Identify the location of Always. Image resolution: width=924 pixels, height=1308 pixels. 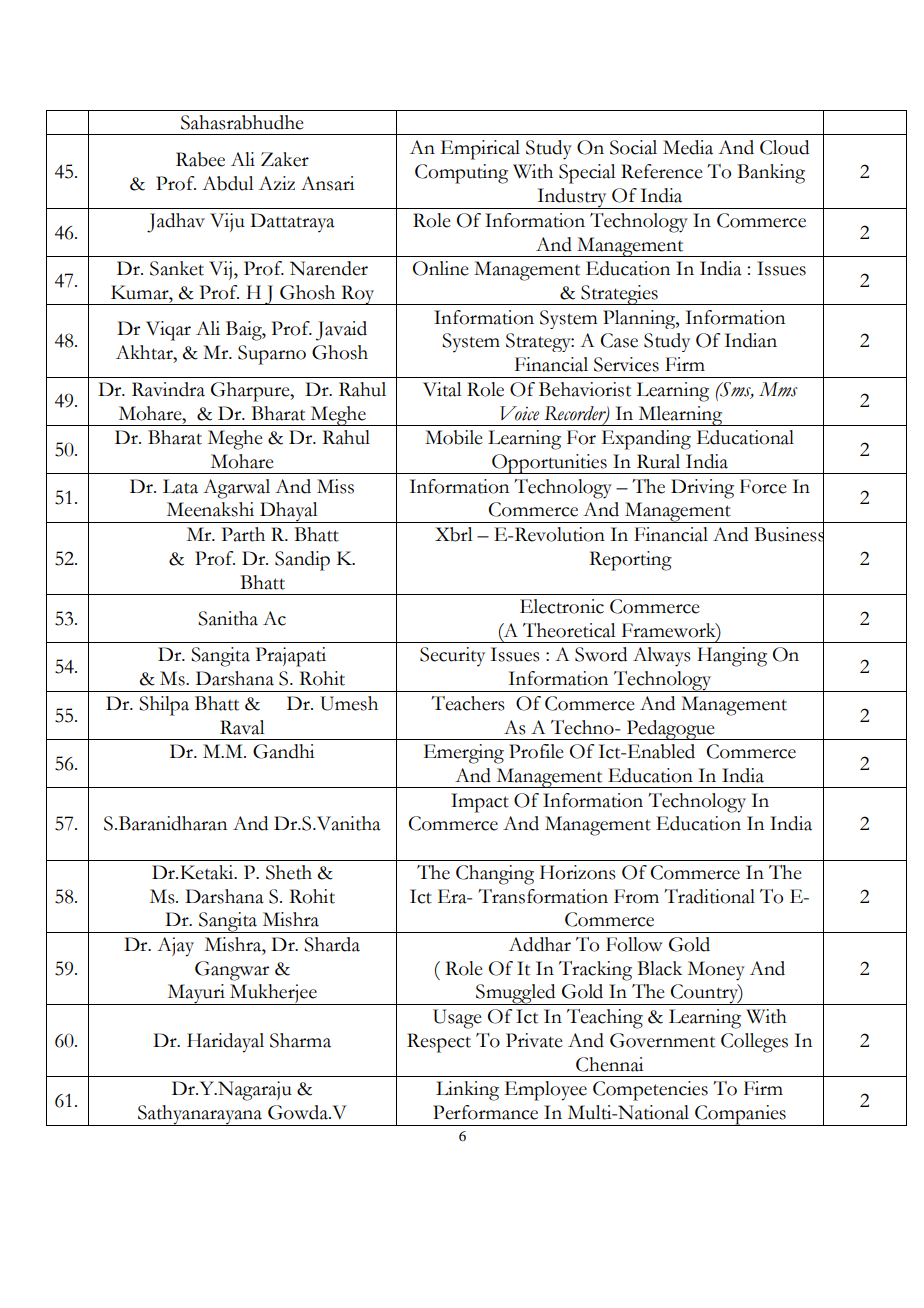
(662, 657).
